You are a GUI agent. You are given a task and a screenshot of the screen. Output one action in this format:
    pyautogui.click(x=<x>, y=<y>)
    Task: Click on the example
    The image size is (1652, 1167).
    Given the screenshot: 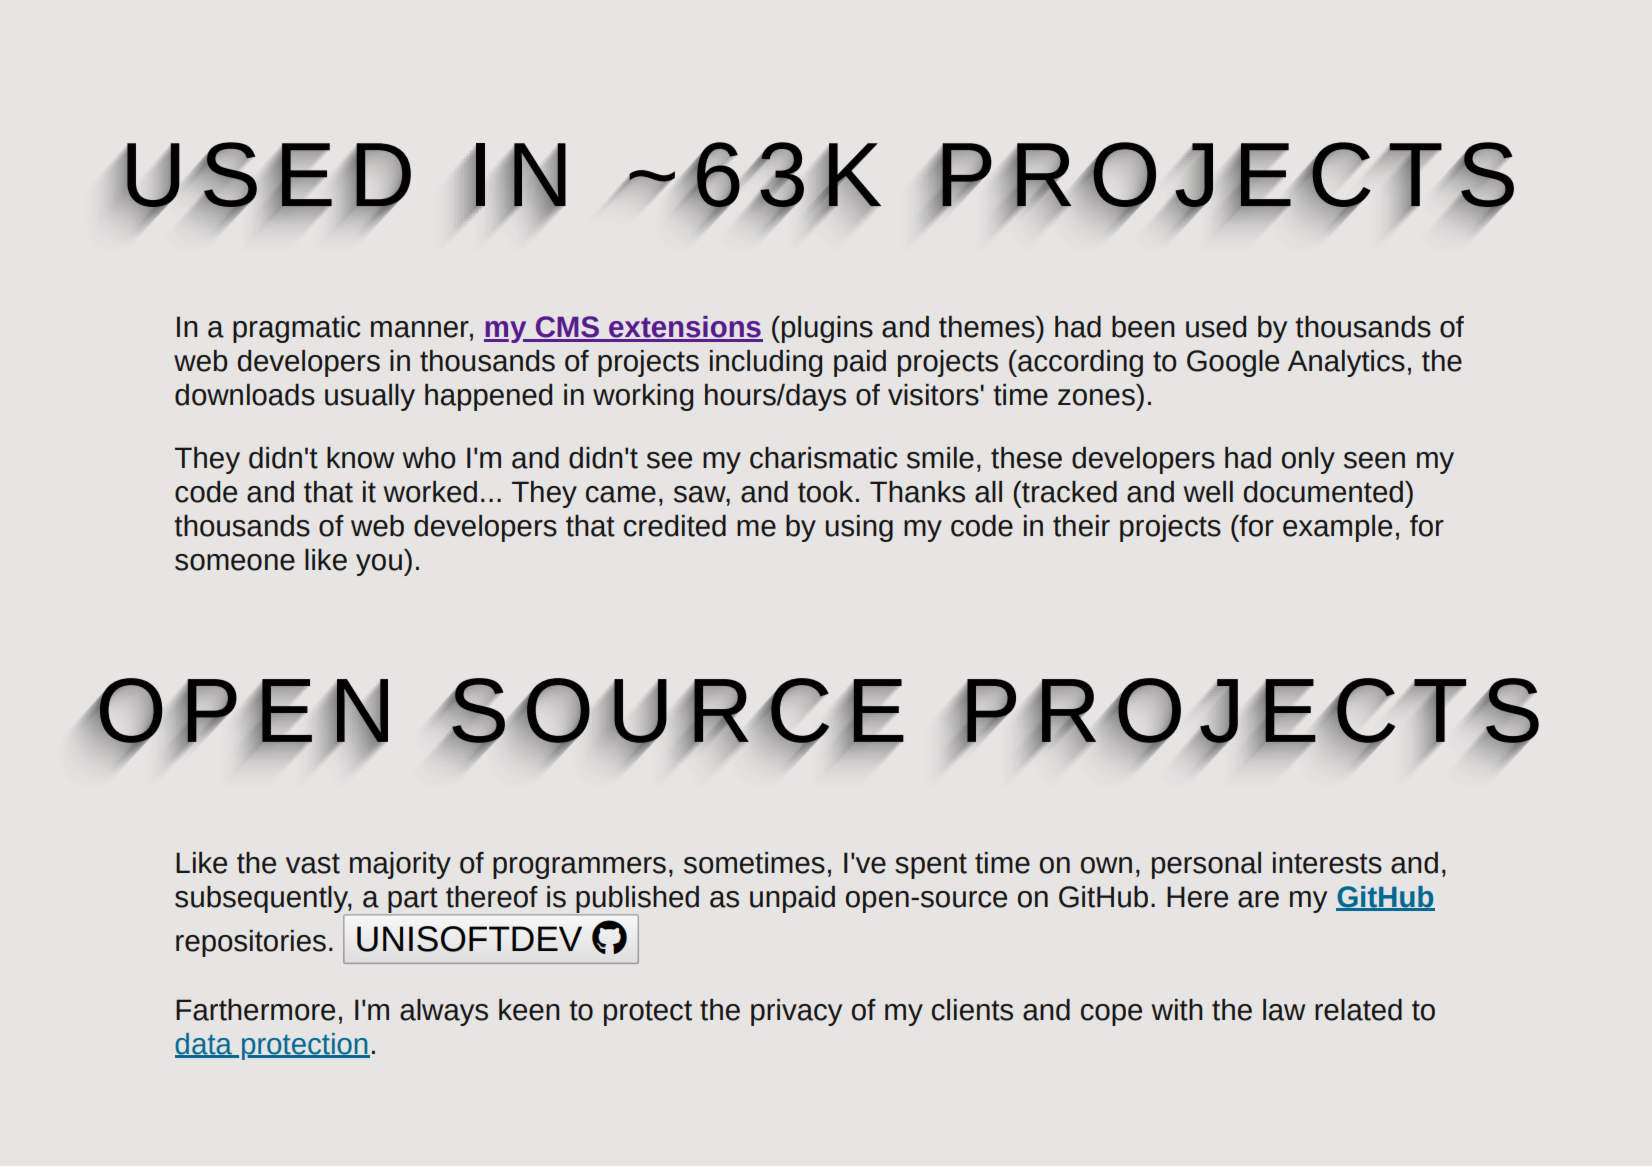 What is the action you would take?
    pyautogui.click(x=1337, y=528)
